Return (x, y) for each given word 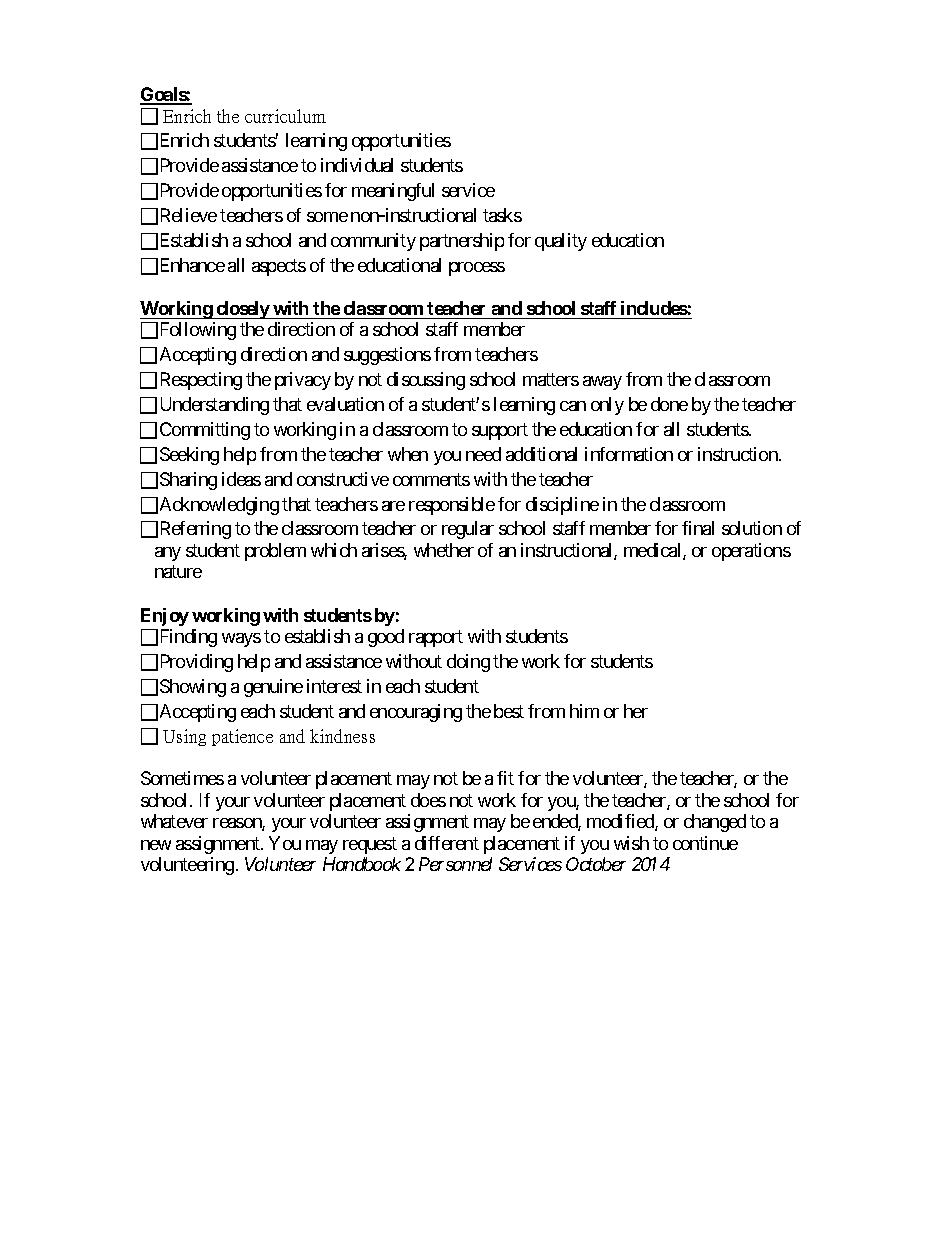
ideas (241, 479)
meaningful (393, 192)
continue (705, 843)
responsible (452, 506)
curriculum (285, 116)
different (447, 843)
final (698, 528)
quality (561, 242)
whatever (174, 821)
